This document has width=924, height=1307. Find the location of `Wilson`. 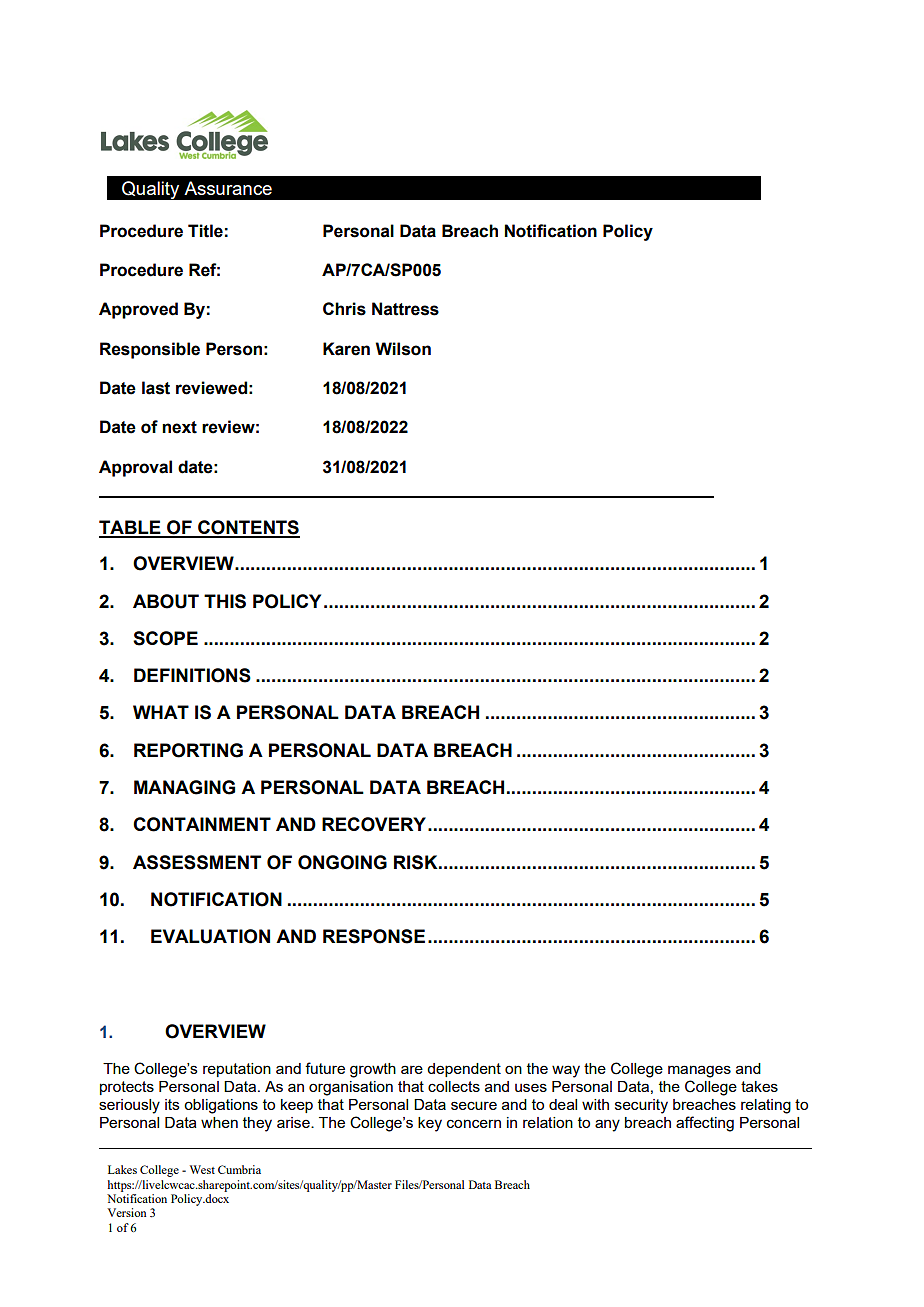

Wilson is located at coordinates (403, 349).
